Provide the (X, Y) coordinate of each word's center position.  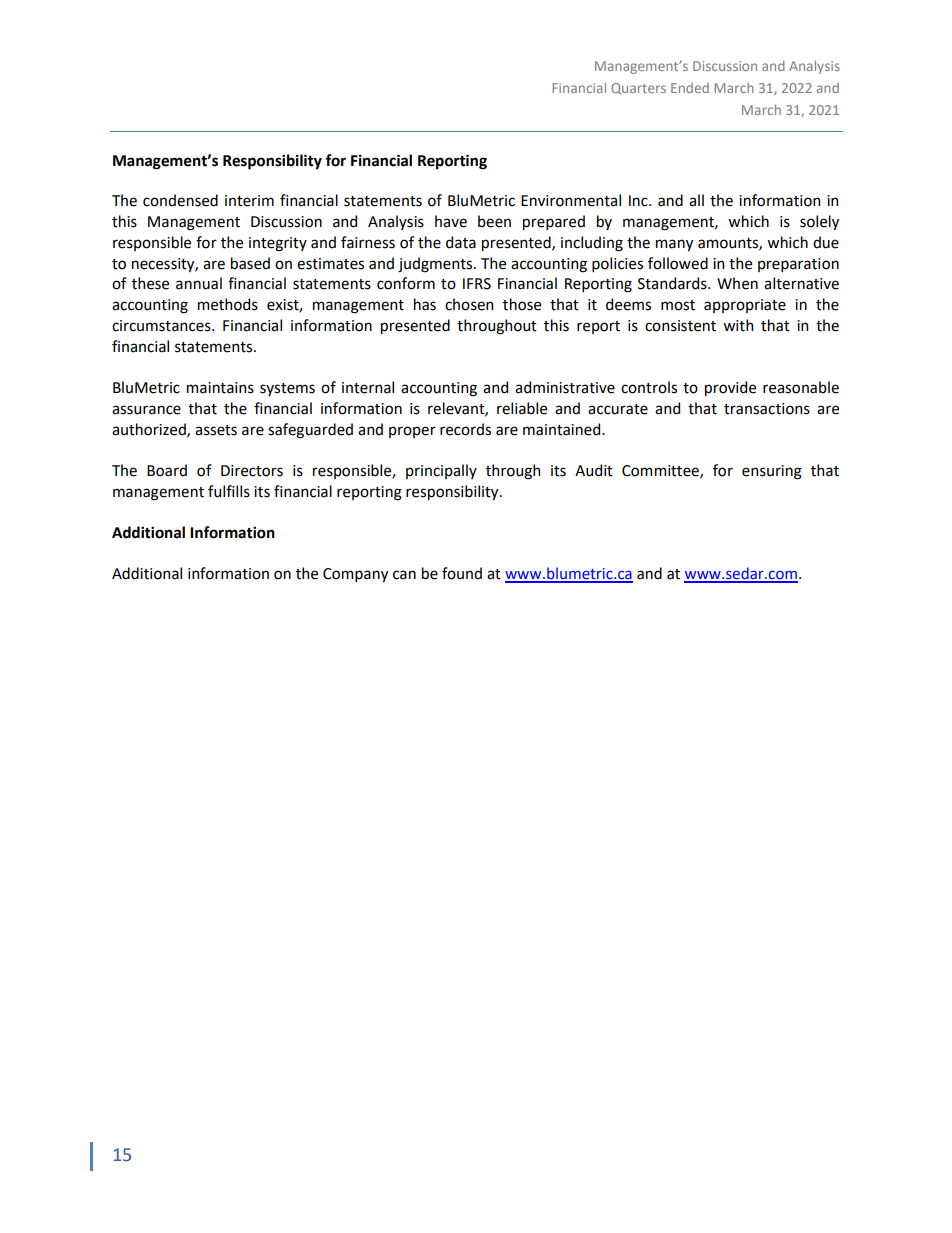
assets (216, 430)
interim (249, 201)
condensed (180, 200)
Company (355, 575)
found (462, 573)
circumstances (162, 326)
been (494, 221)
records (465, 429)
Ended (690, 88)
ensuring (772, 472)
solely (819, 222)
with (738, 325)
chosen (469, 304)
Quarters (638, 88)
